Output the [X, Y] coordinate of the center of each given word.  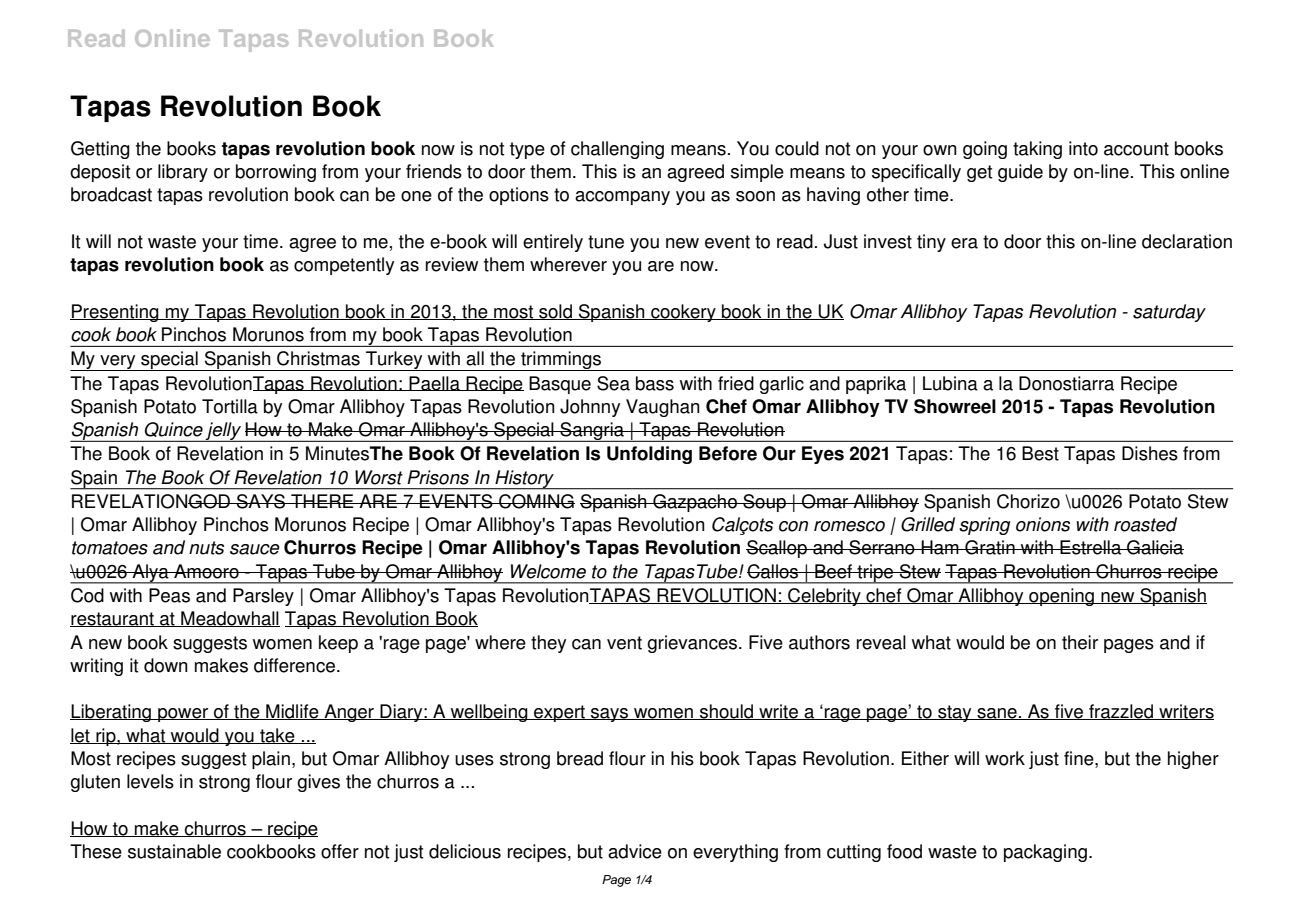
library [183, 173]
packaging [1045, 853]
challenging [617, 150]
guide [1020, 173]
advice [635, 851]
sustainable [174, 851]
